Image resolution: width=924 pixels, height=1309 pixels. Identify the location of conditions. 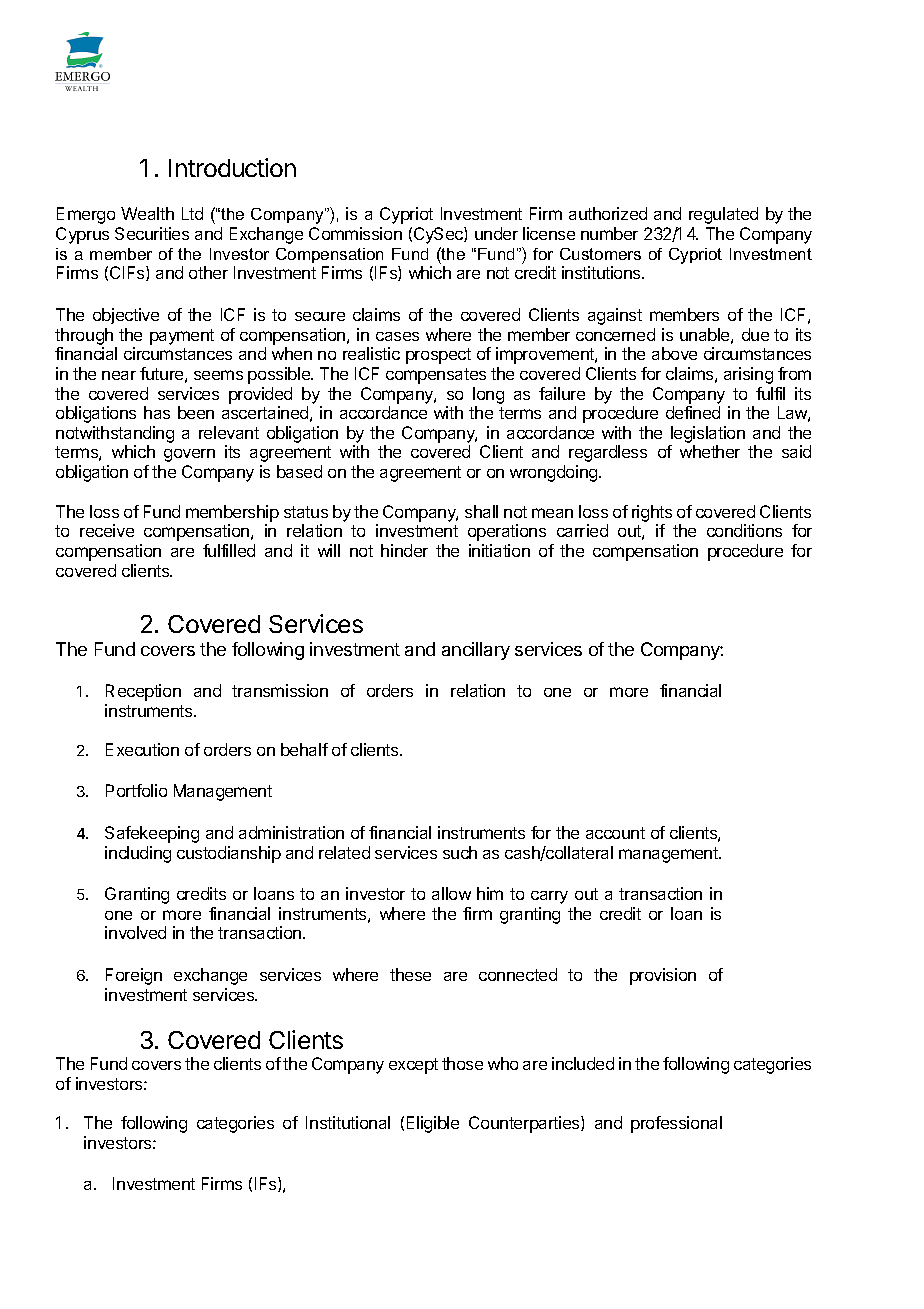
(744, 530).
